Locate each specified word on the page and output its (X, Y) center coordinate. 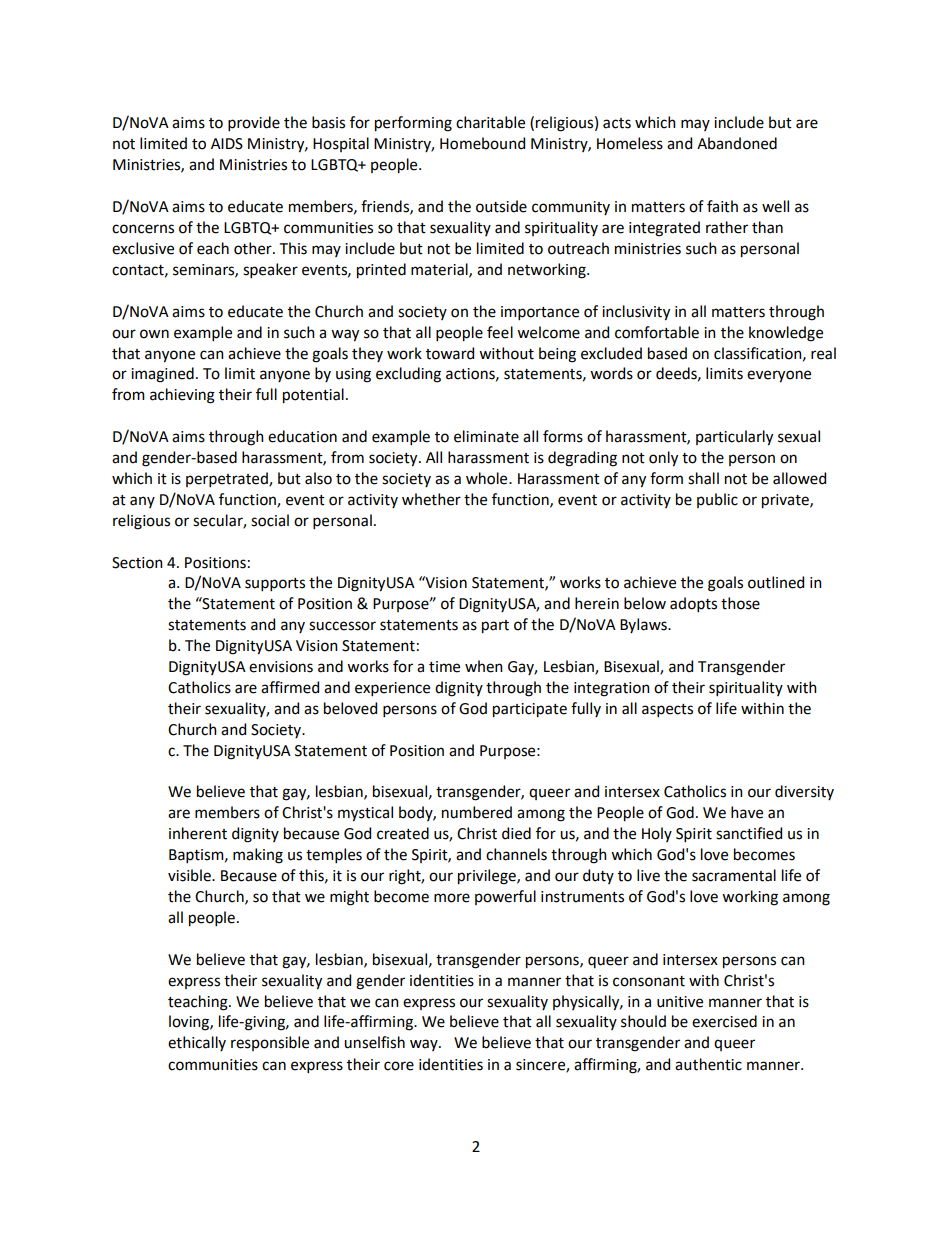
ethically (197, 1043)
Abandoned (737, 143)
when (484, 666)
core (399, 1066)
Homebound (482, 143)
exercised (724, 1021)
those (740, 603)
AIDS (227, 144)
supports (275, 584)
